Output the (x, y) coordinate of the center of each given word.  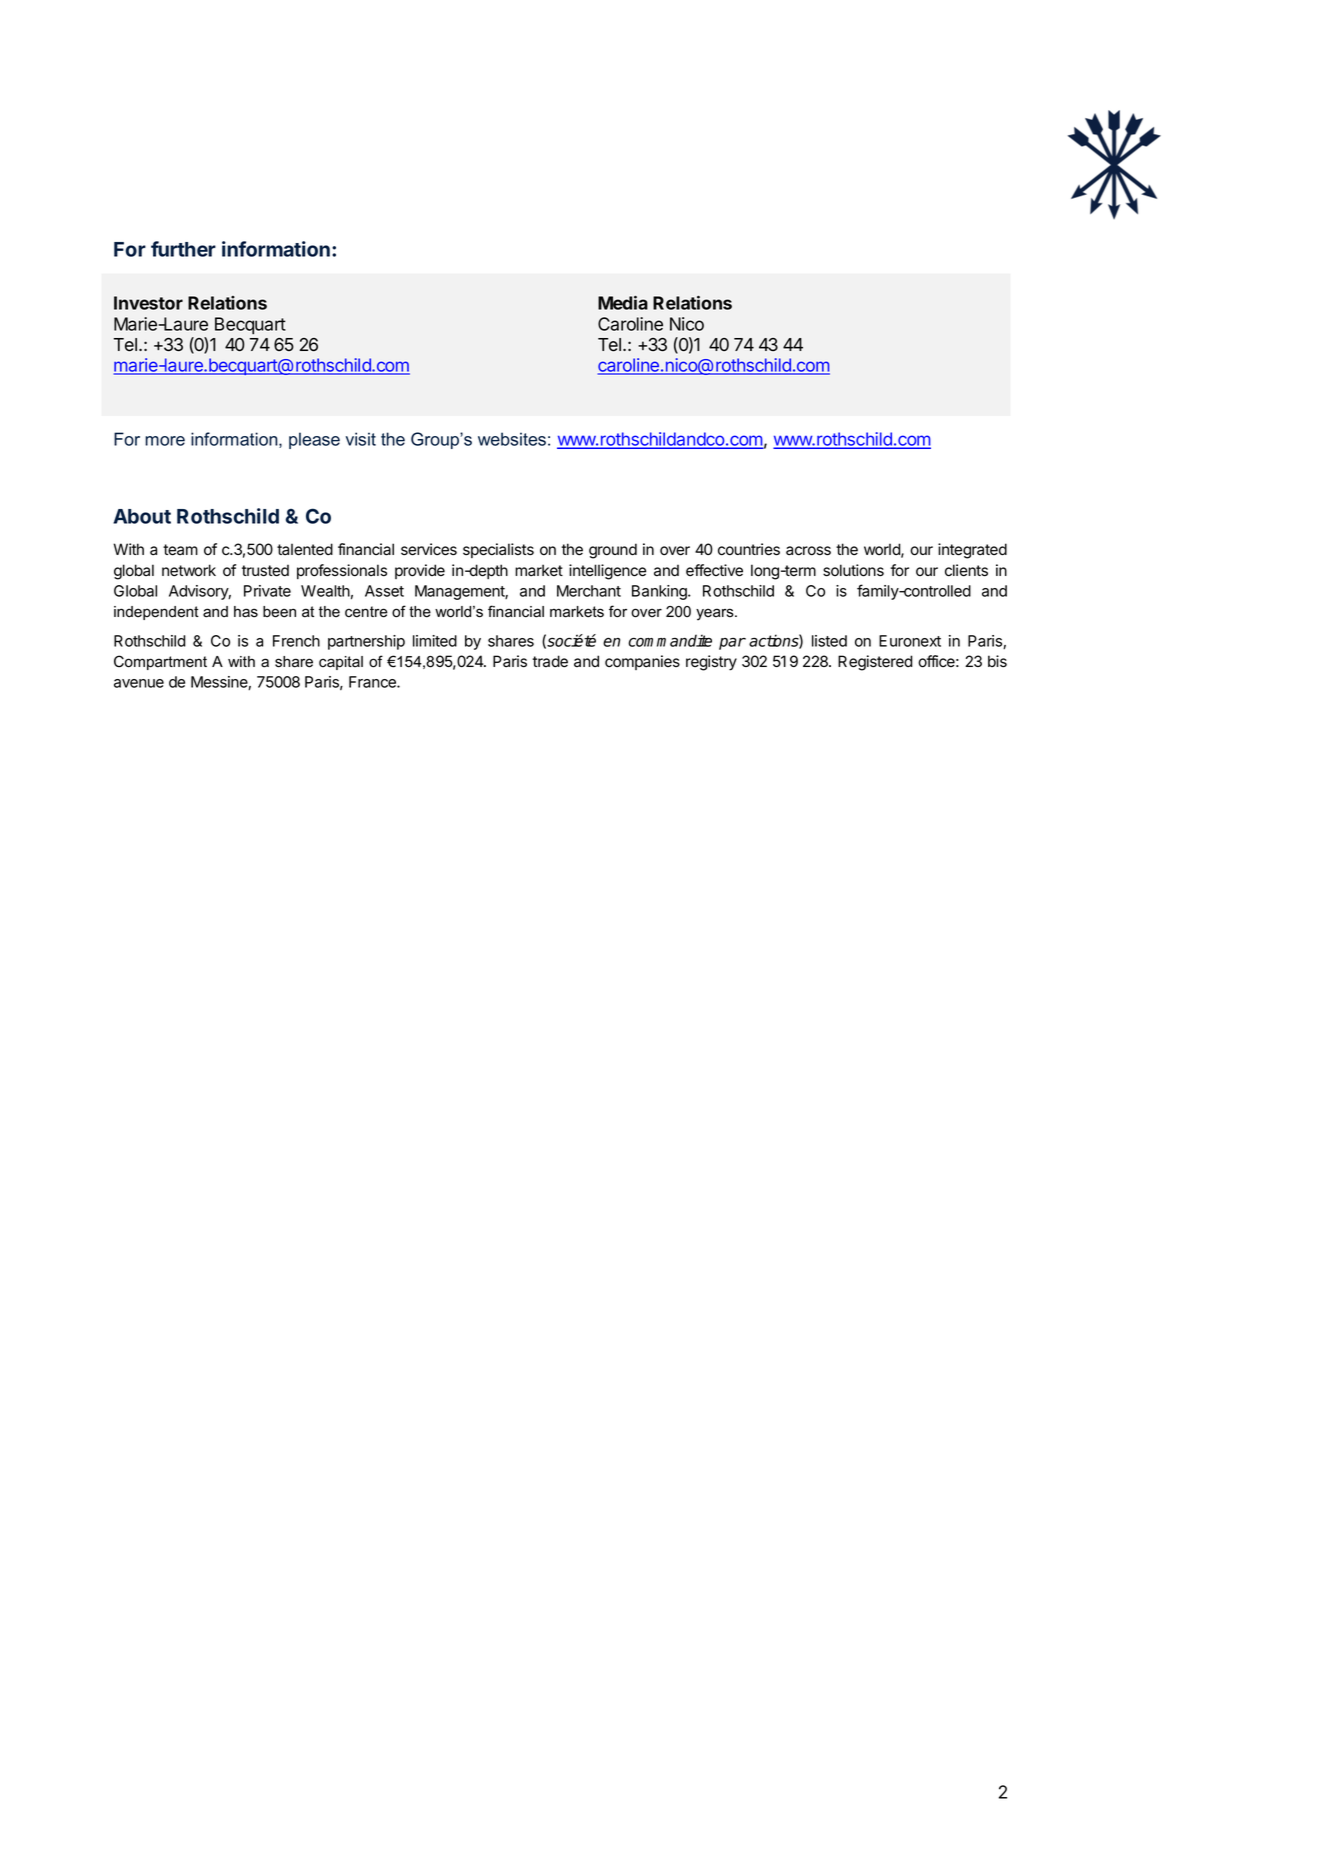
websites (512, 439)
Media (623, 303)
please (314, 440)
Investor (148, 303)
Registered (875, 663)
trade (550, 661)
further (183, 249)
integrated (972, 551)
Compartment (160, 662)
